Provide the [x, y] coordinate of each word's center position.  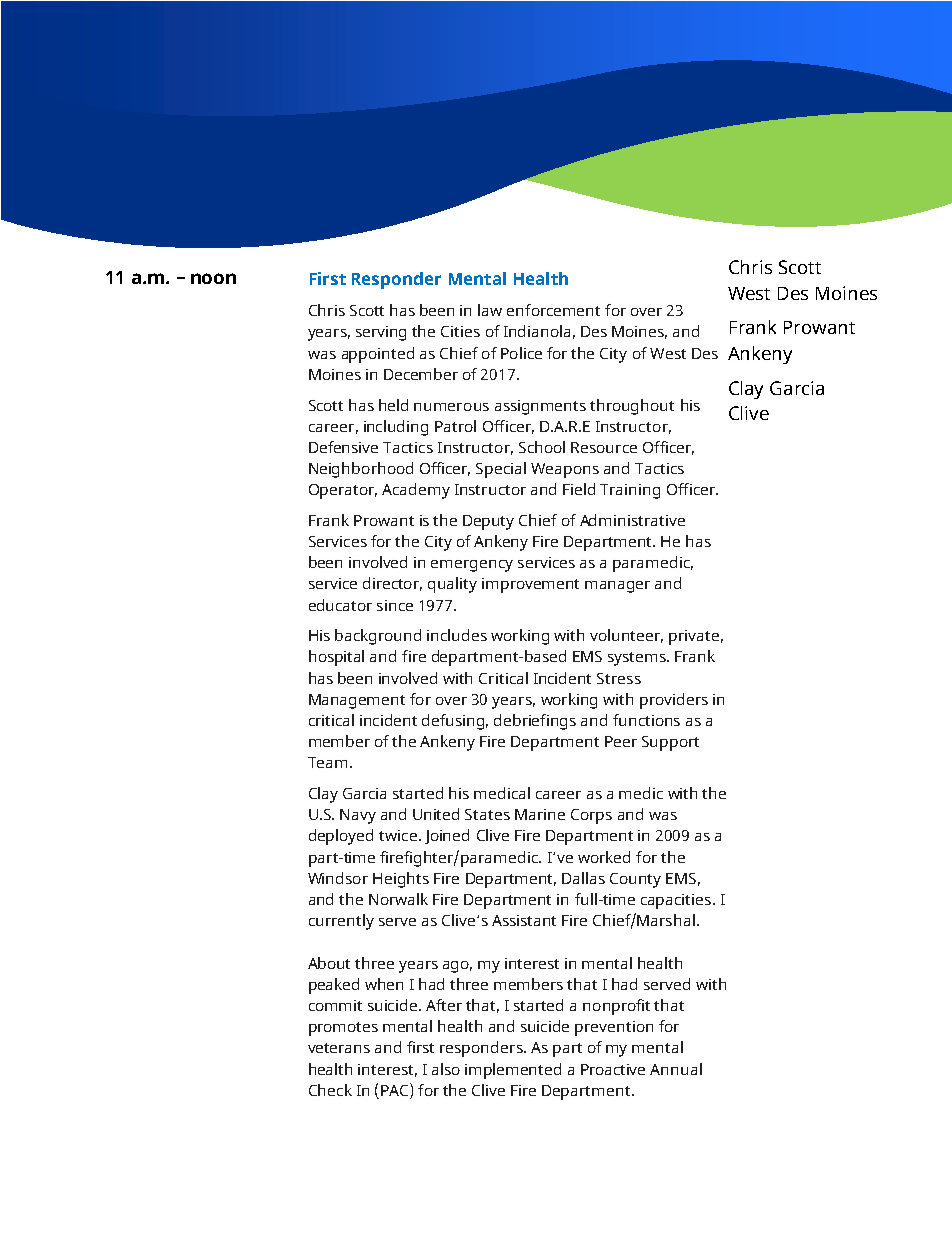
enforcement [553, 310]
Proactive [613, 1069]
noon [213, 278]
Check [330, 1090]
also [446, 1069]
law [490, 310]
